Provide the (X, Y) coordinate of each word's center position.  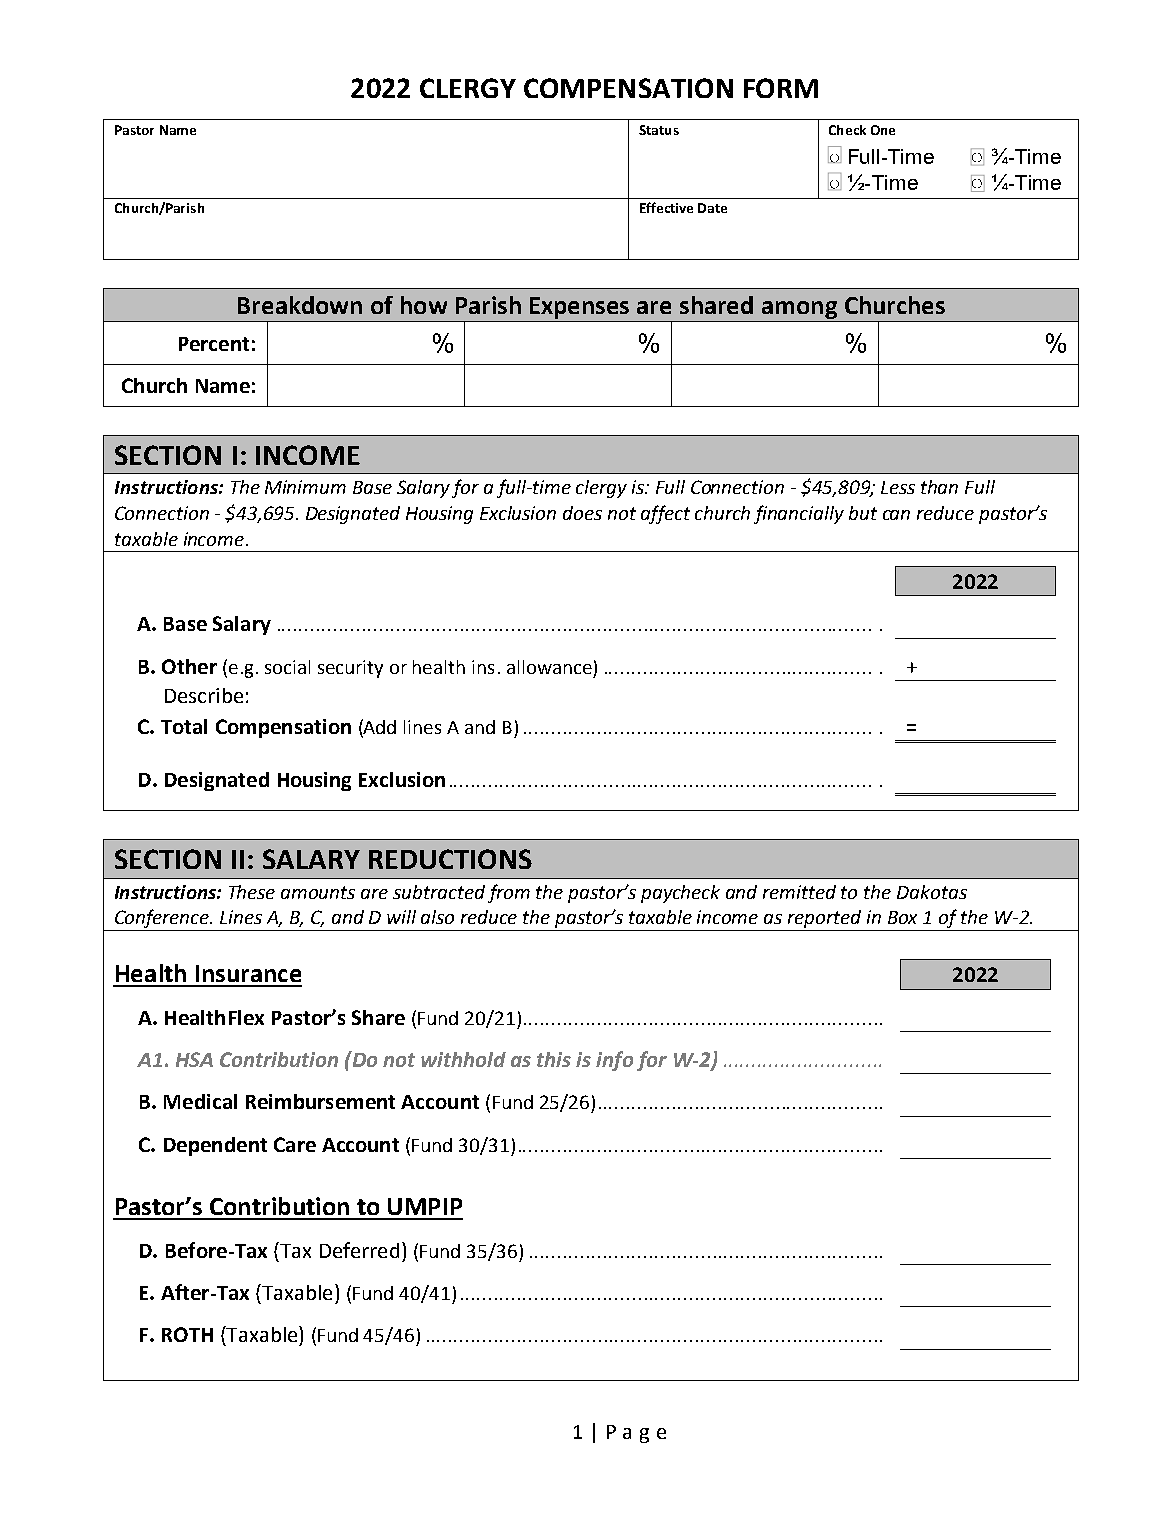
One (883, 130)
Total (184, 726)
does (582, 513)
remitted (799, 892)
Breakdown (300, 305)
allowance (549, 667)
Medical (200, 1101)
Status (659, 130)
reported (825, 920)
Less (898, 487)
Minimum (305, 487)
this (554, 1059)
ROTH (187, 1334)
